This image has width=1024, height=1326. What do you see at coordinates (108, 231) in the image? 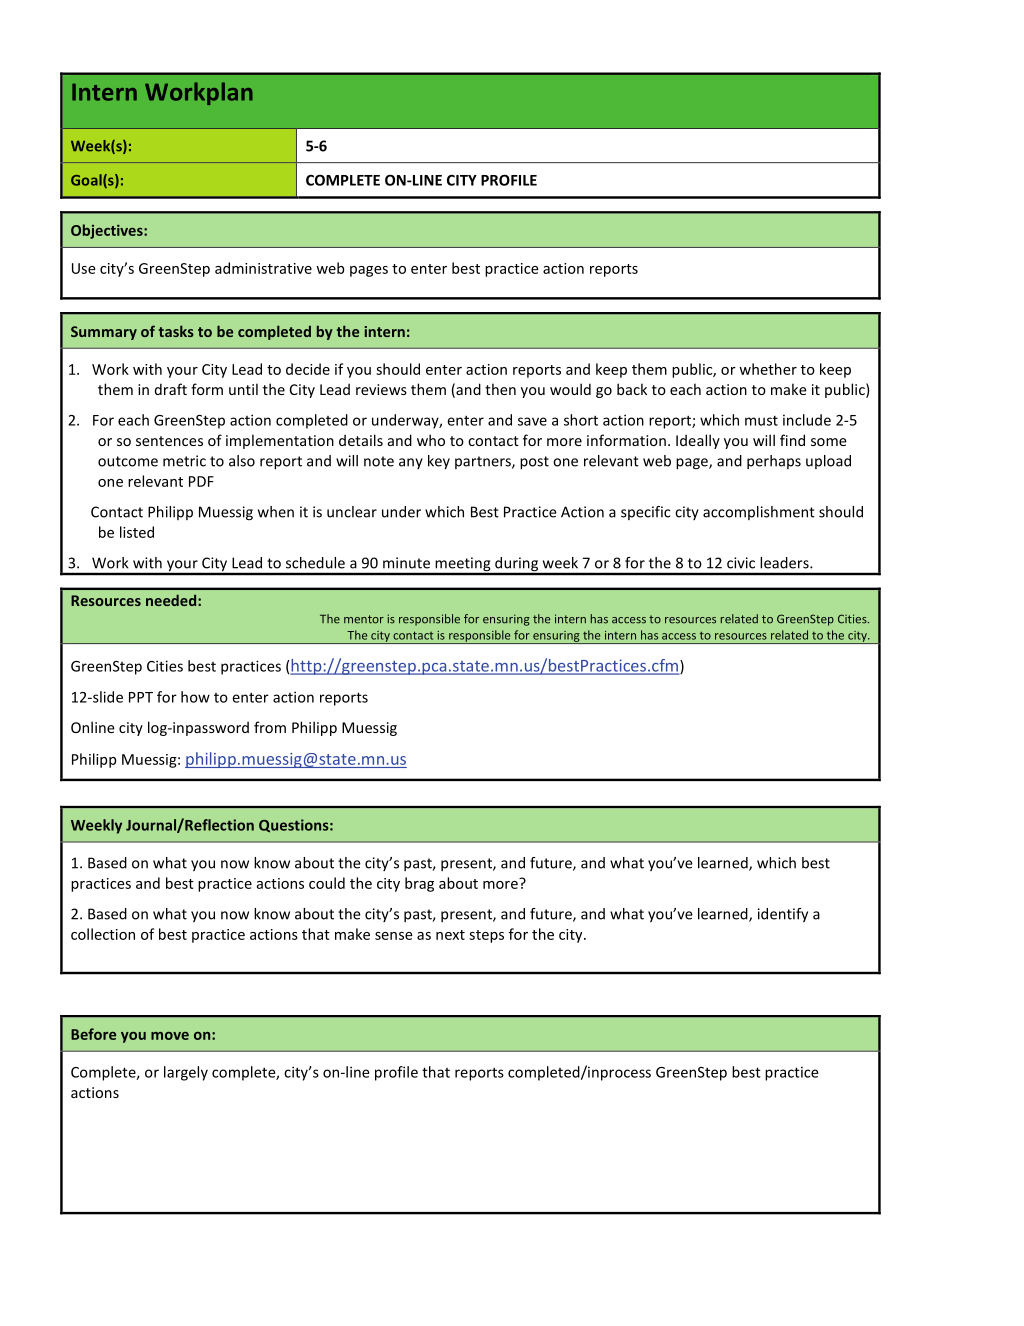
I see `Objectives` at bounding box center [108, 231].
